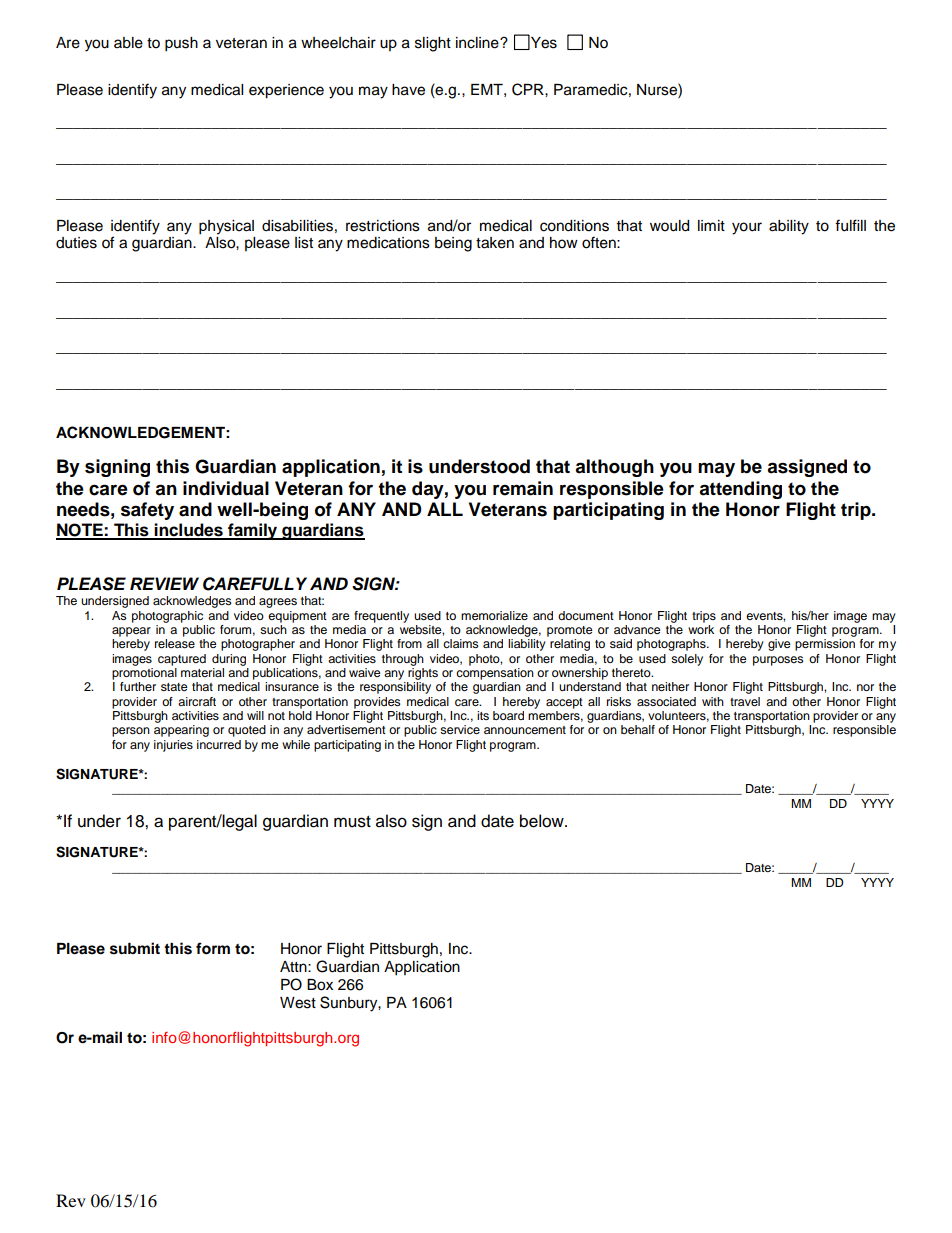 Image resolution: width=952 pixels, height=1233 pixels. I want to click on remain, so click(523, 488).
